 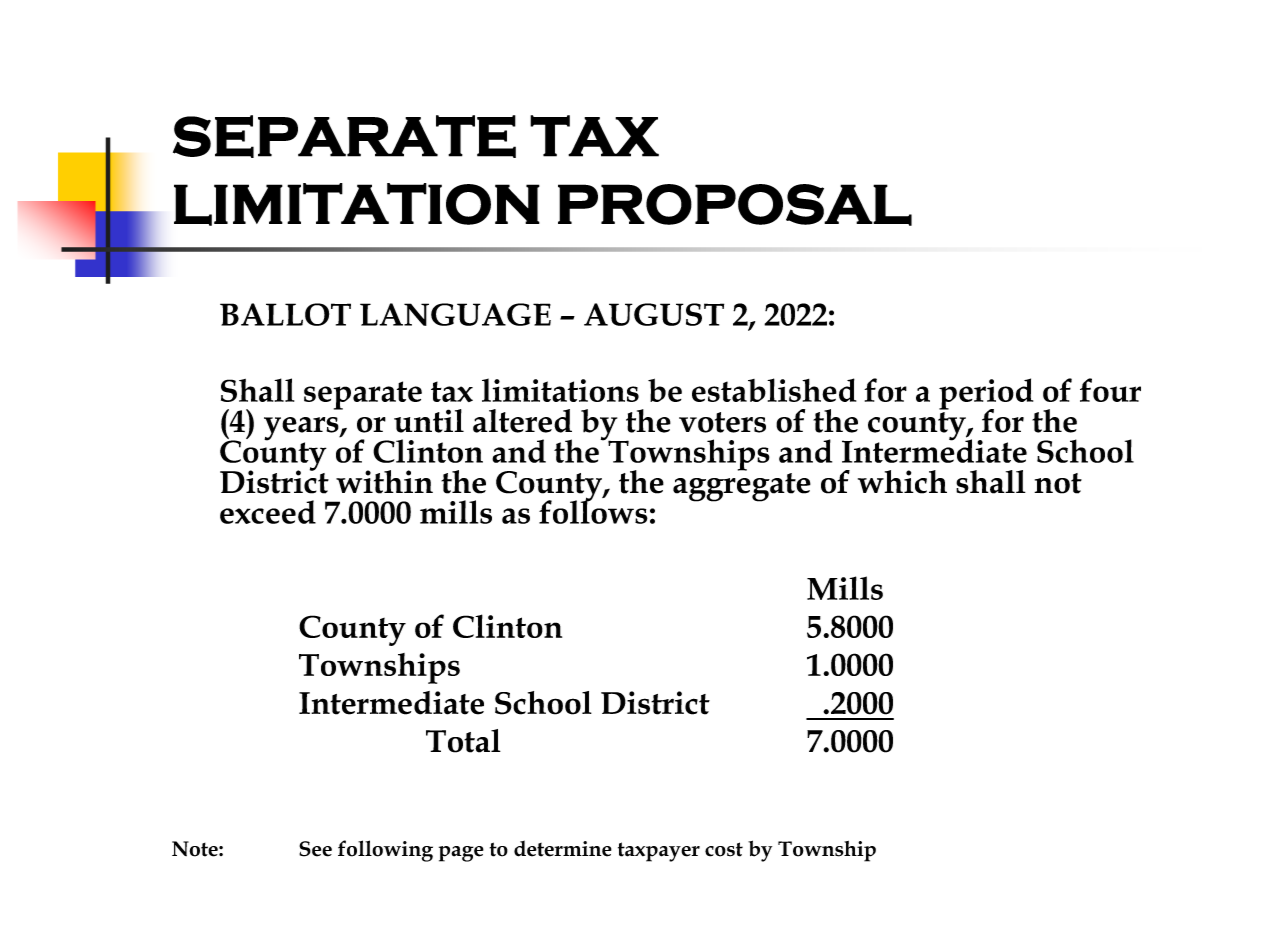 What do you see at coordinates (593, 511) in the page?
I see `follows` at bounding box center [593, 511].
